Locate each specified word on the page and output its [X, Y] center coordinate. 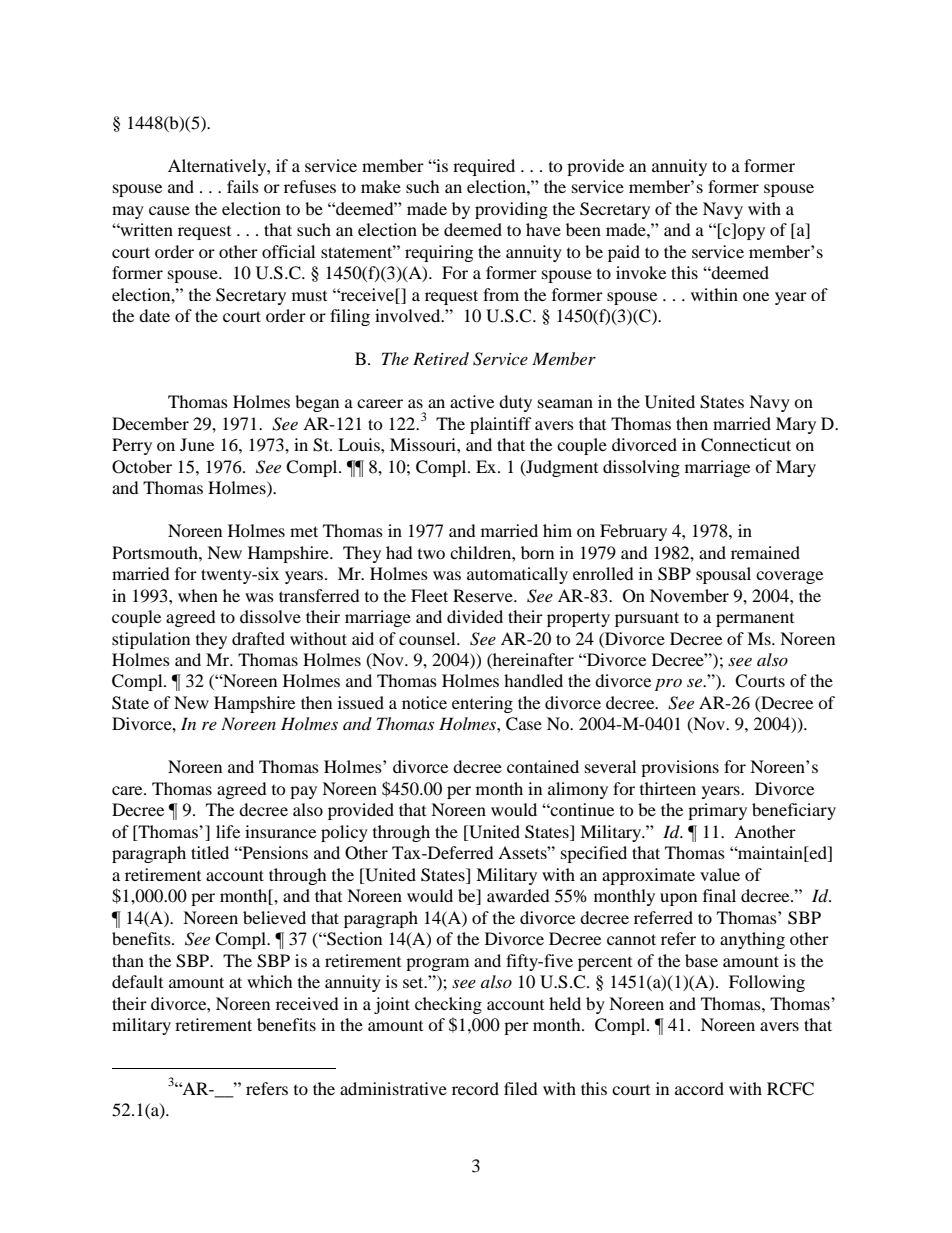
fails [243, 186]
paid [624, 253]
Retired [441, 358]
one [756, 296]
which [270, 981]
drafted [258, 638]
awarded [518, 895]
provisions [680, 768]
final [719, 895]
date [154, 315]
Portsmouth [156, 552]
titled [210, 852]
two [431, 554]
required [484, 167]
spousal [723, 575]
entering [482, 704]
